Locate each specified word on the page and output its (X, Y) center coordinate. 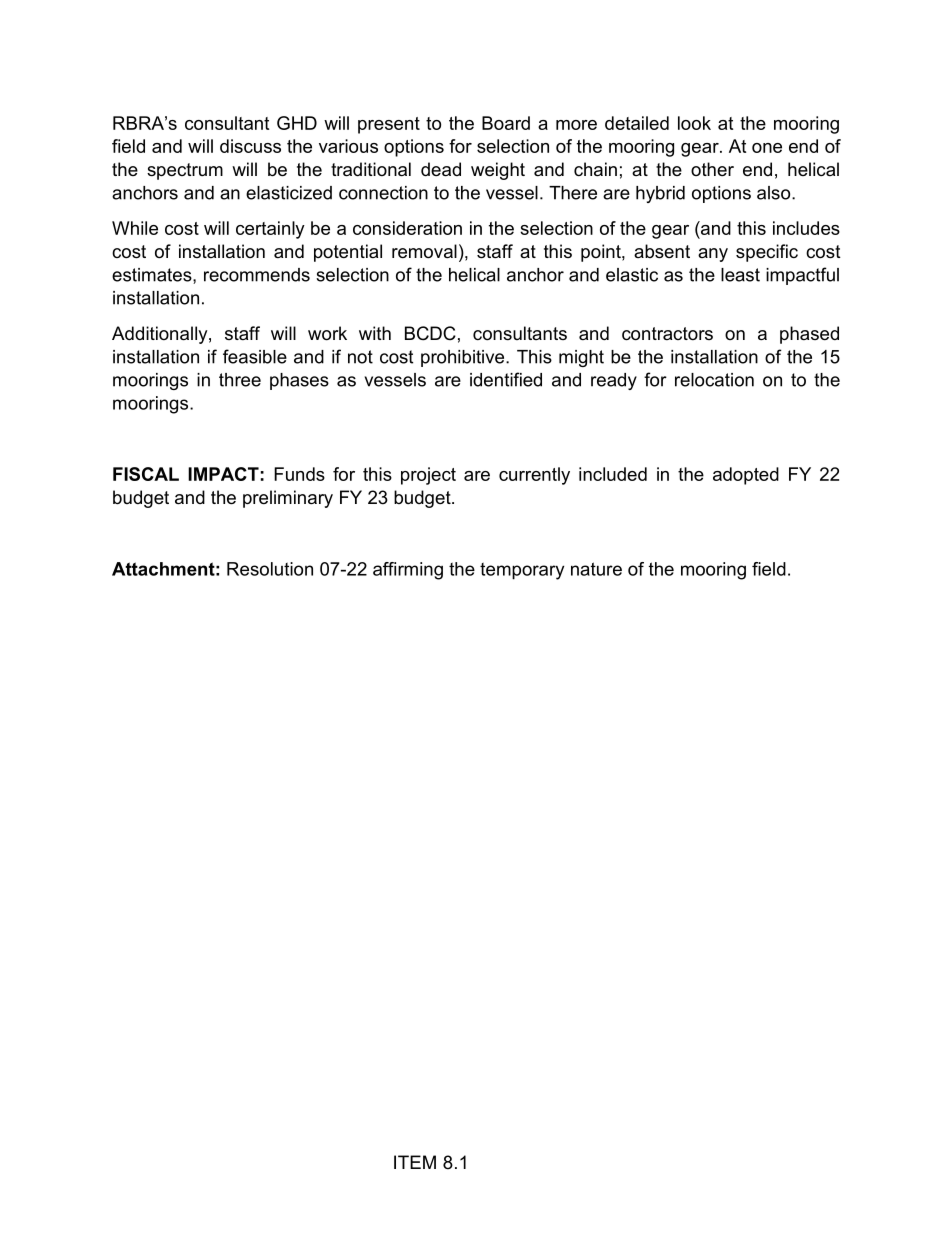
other (712, 169)
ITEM (415, 1162)
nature (596, 569)
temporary (522, 571)
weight (498, 171)
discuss (250, 146)
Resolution (270, 569)
